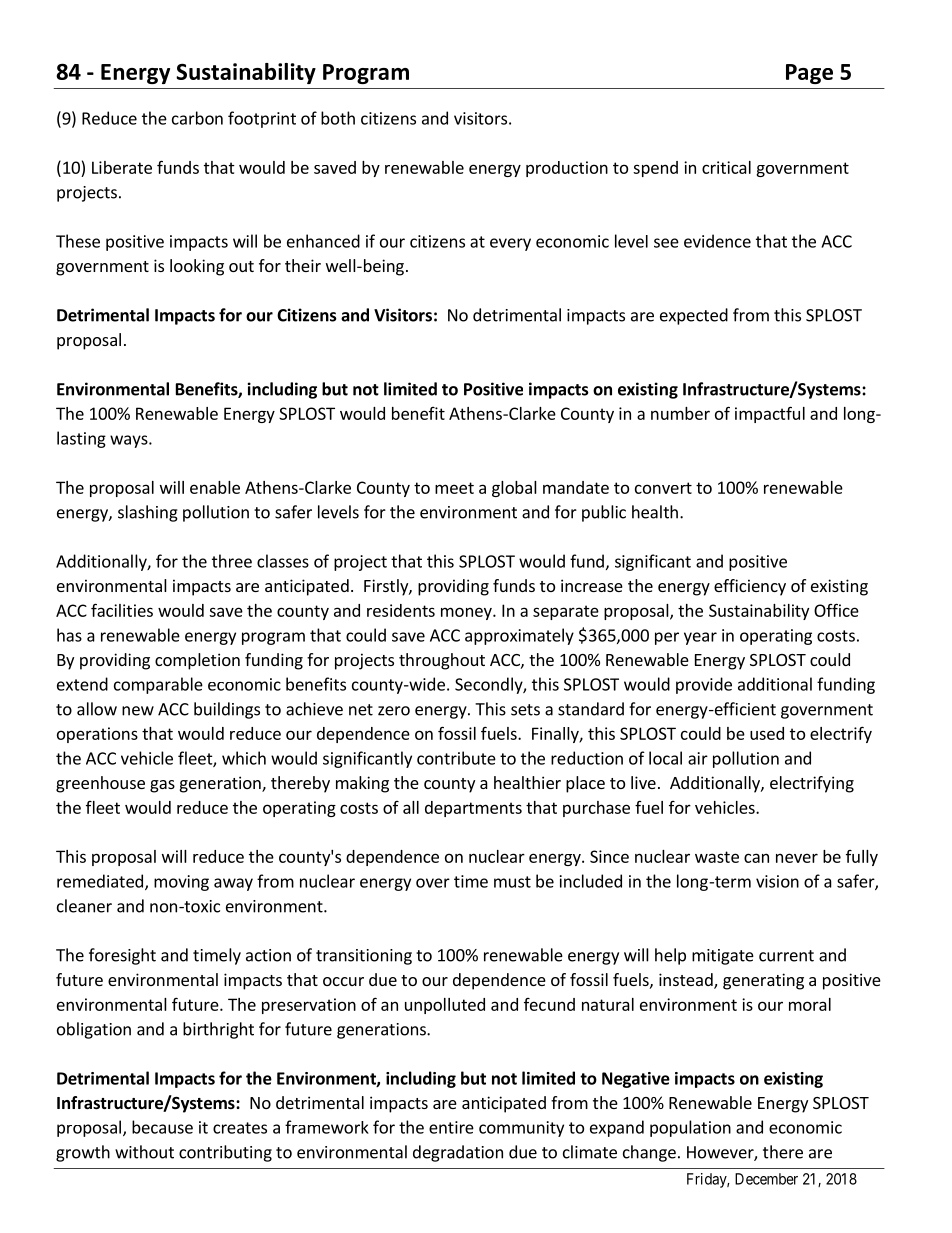 The height and width of the screenshot is (1233, 952). I want to click on degradation, so click(458, 1153).
